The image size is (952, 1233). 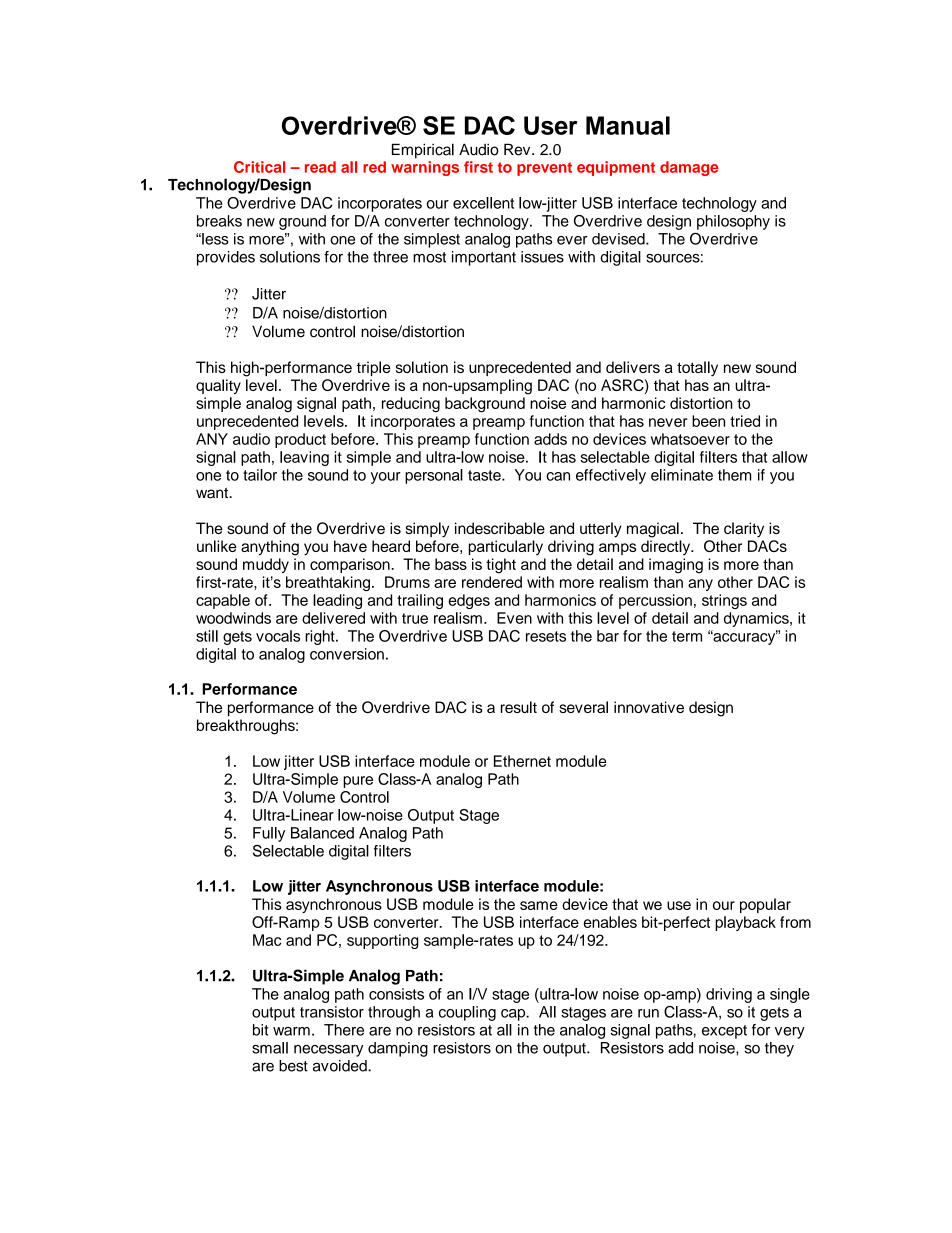 What do you see at coordinates (724, 601) in the page?
I see `strings` at bounding box center [724, 601].
